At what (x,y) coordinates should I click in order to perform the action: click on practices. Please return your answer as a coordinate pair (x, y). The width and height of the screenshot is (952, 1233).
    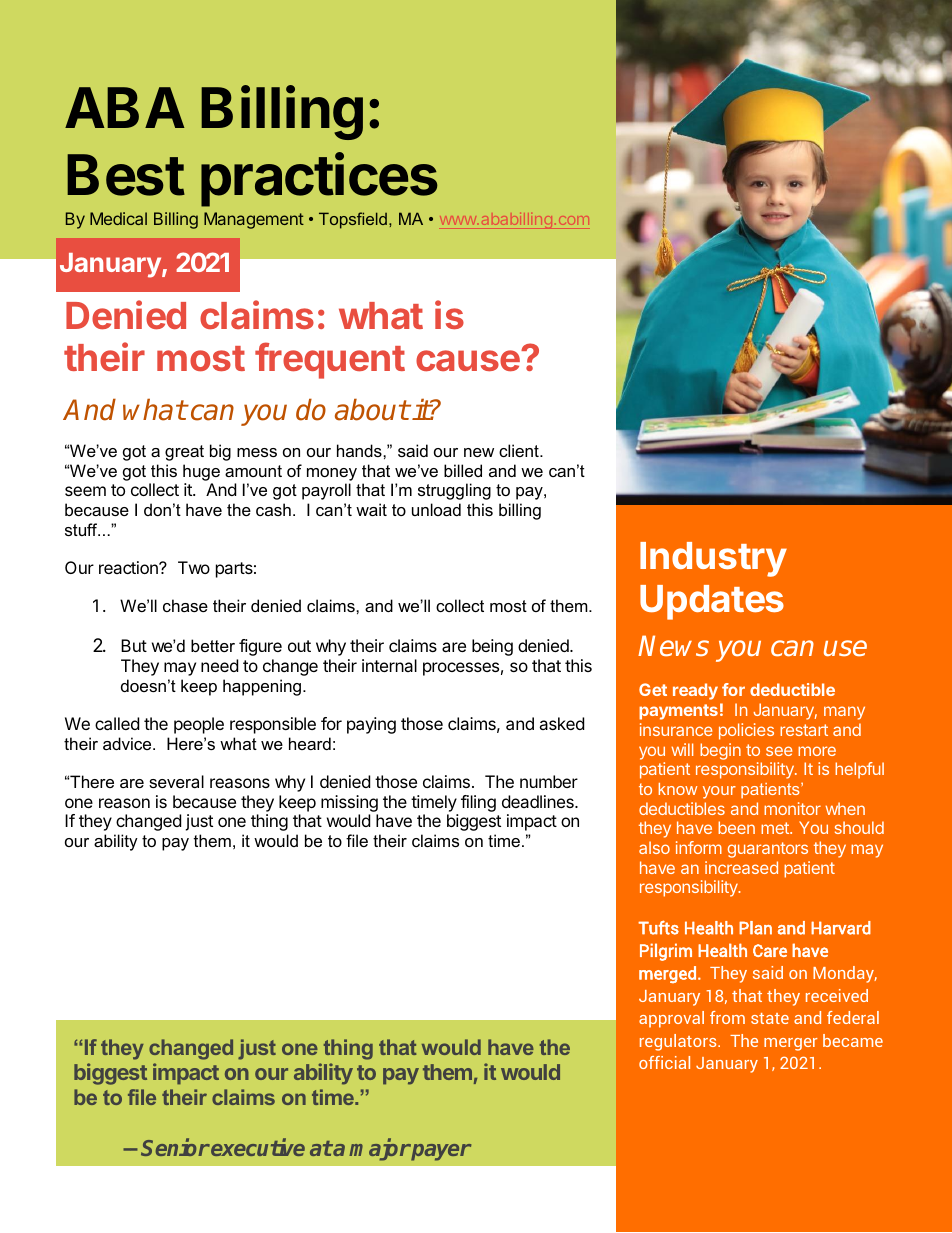
    Looking at the image, I should click on (319, 179).
